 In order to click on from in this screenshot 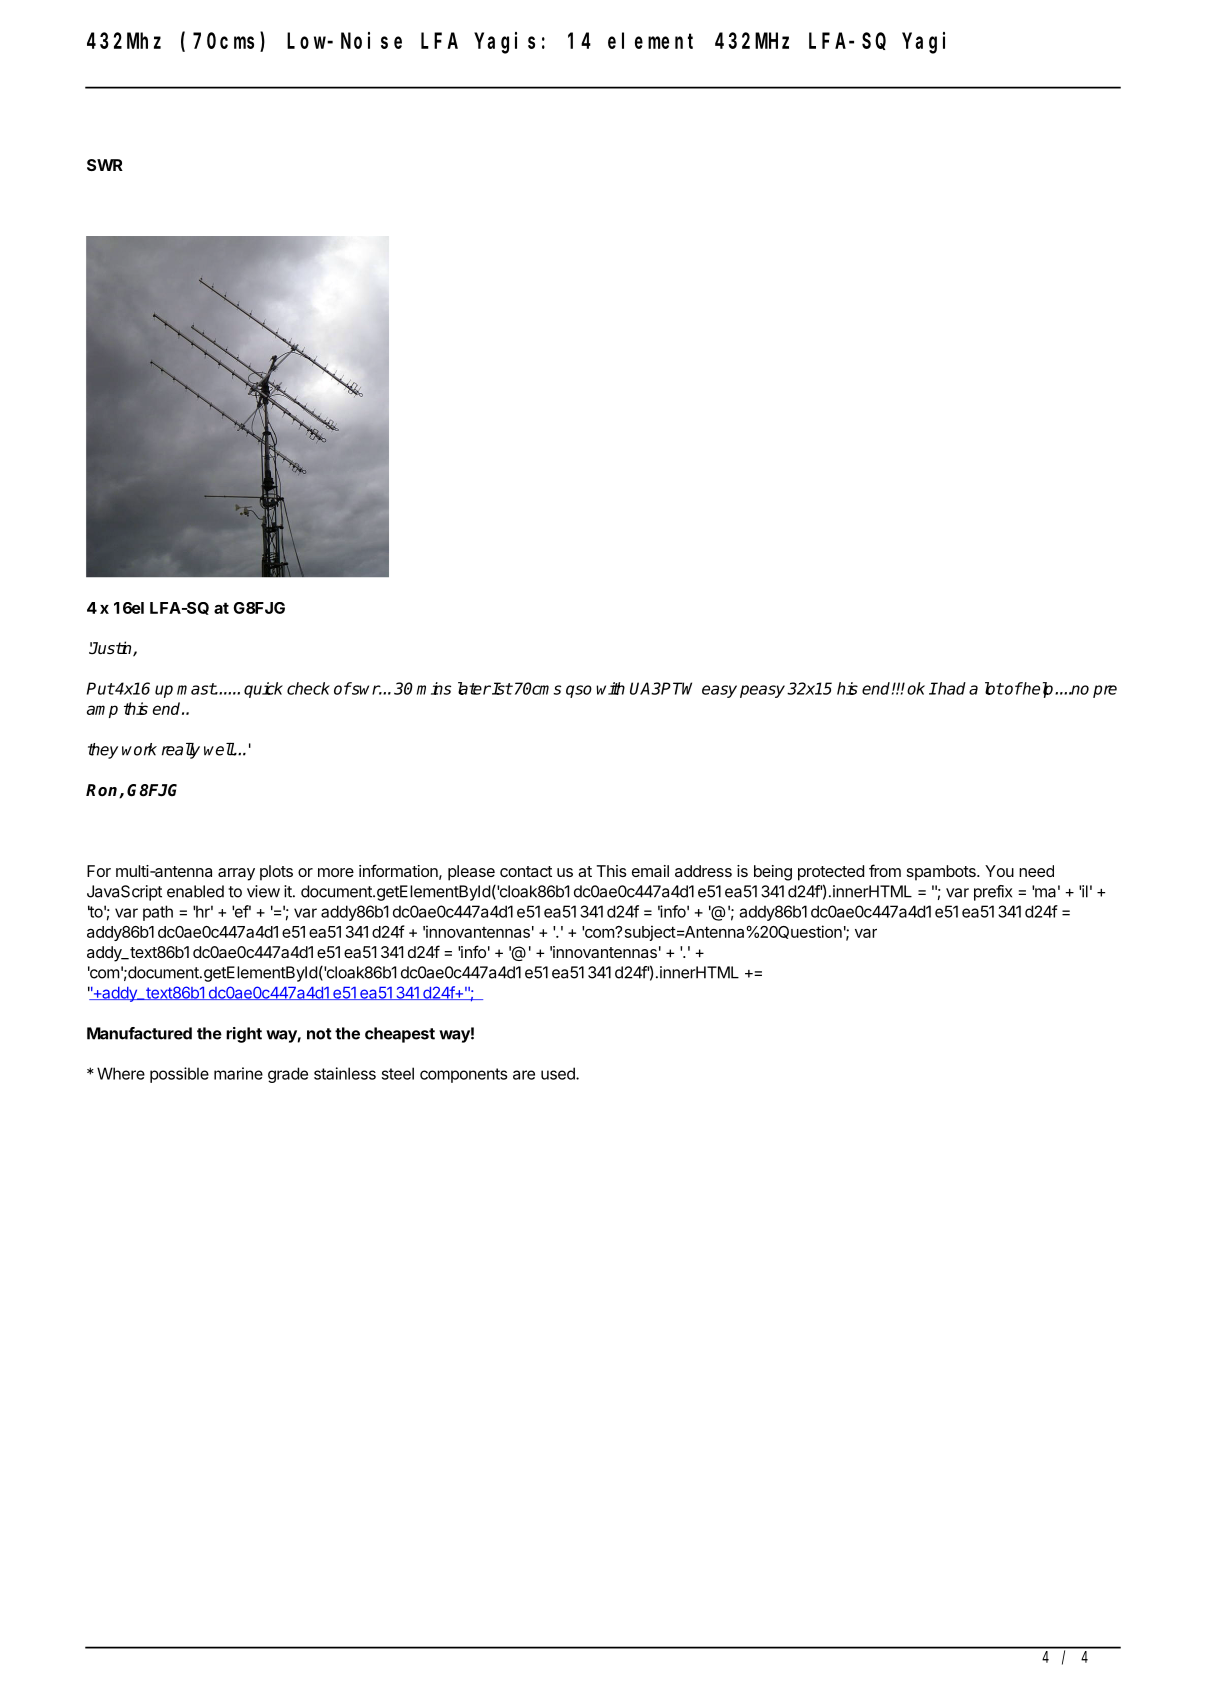, I will do `click(885, 870)`.
